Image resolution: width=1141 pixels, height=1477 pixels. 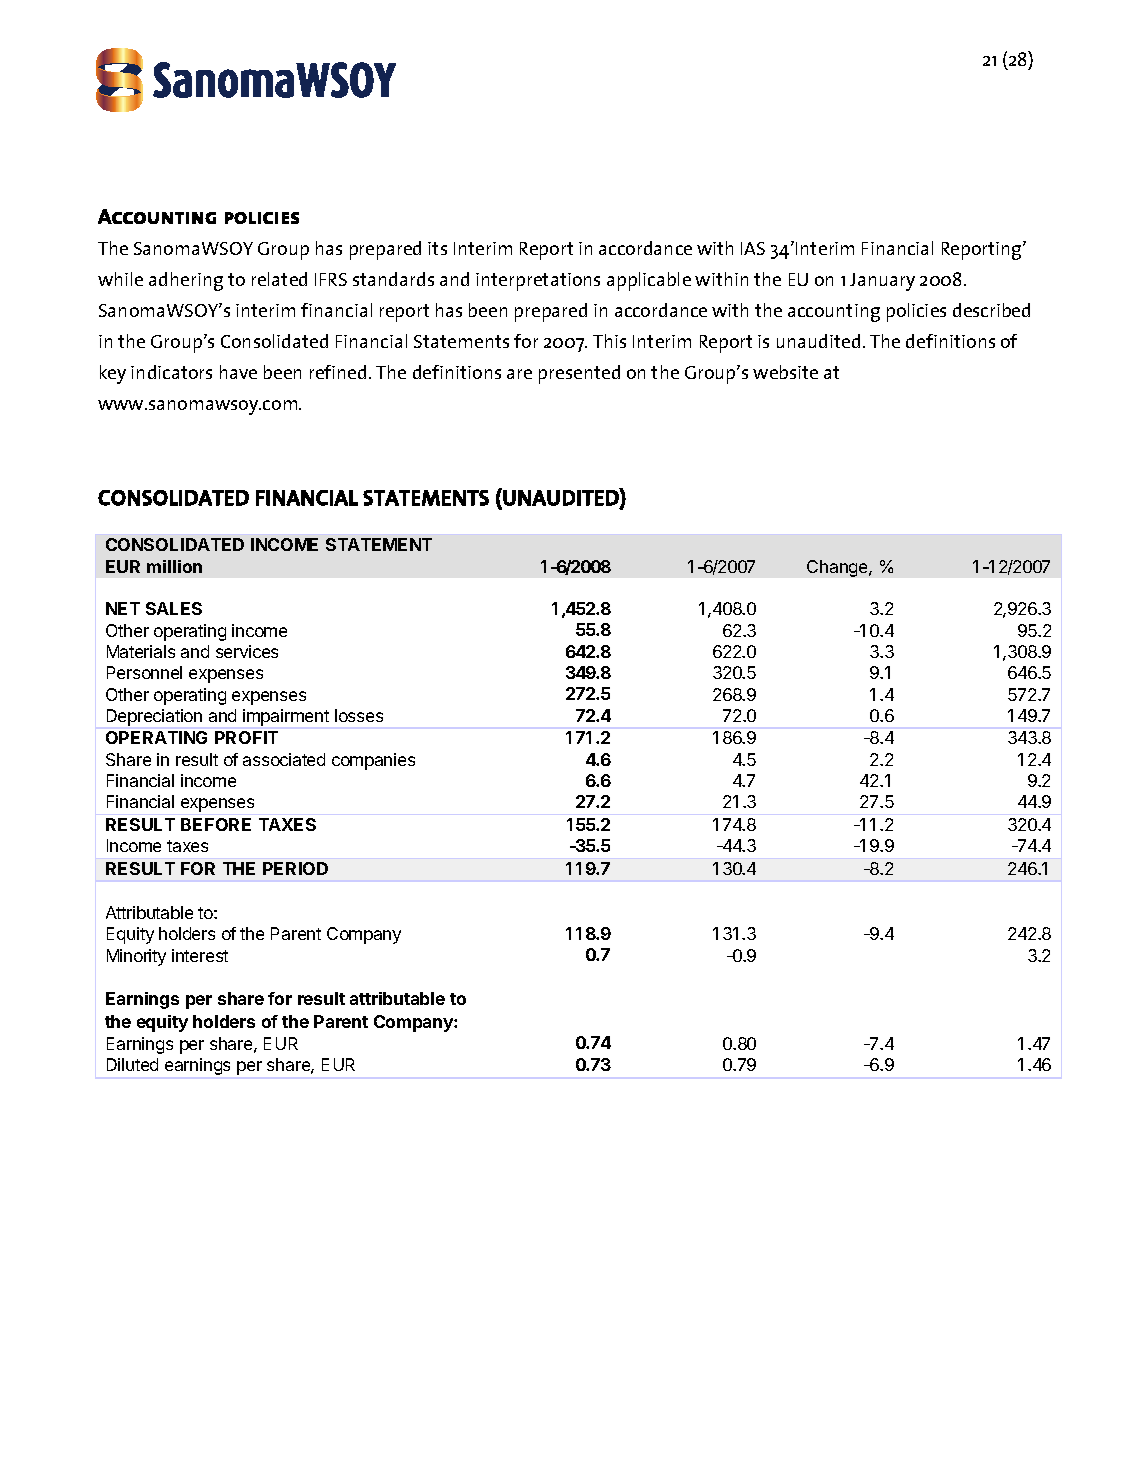 What do you see at coordinates (538, 282) in the screenshot?
I see `interpretations` at bounding box center [538, 282].
